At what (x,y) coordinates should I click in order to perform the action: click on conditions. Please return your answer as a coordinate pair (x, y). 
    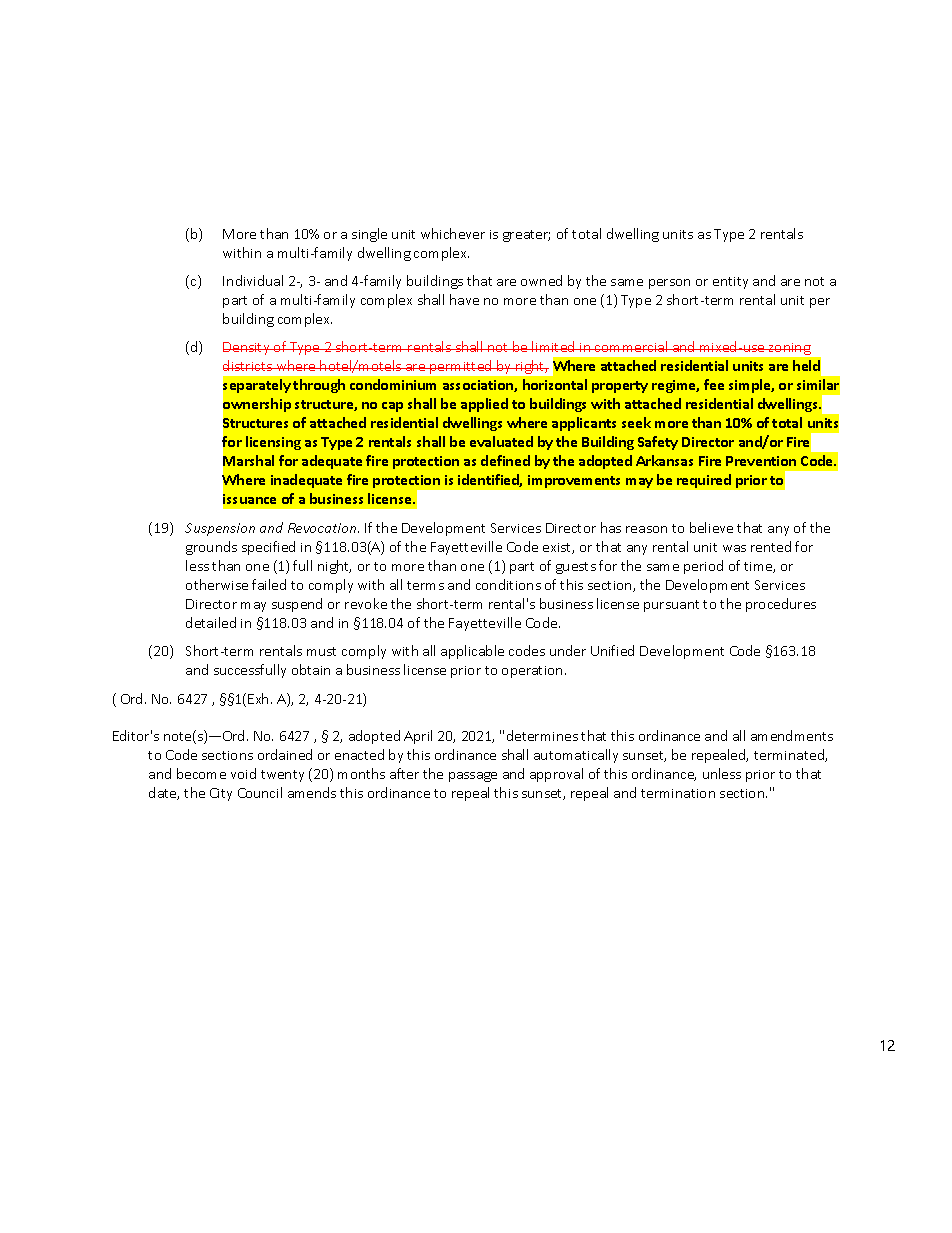
    Looking at the image, I should click on (508, 584).
